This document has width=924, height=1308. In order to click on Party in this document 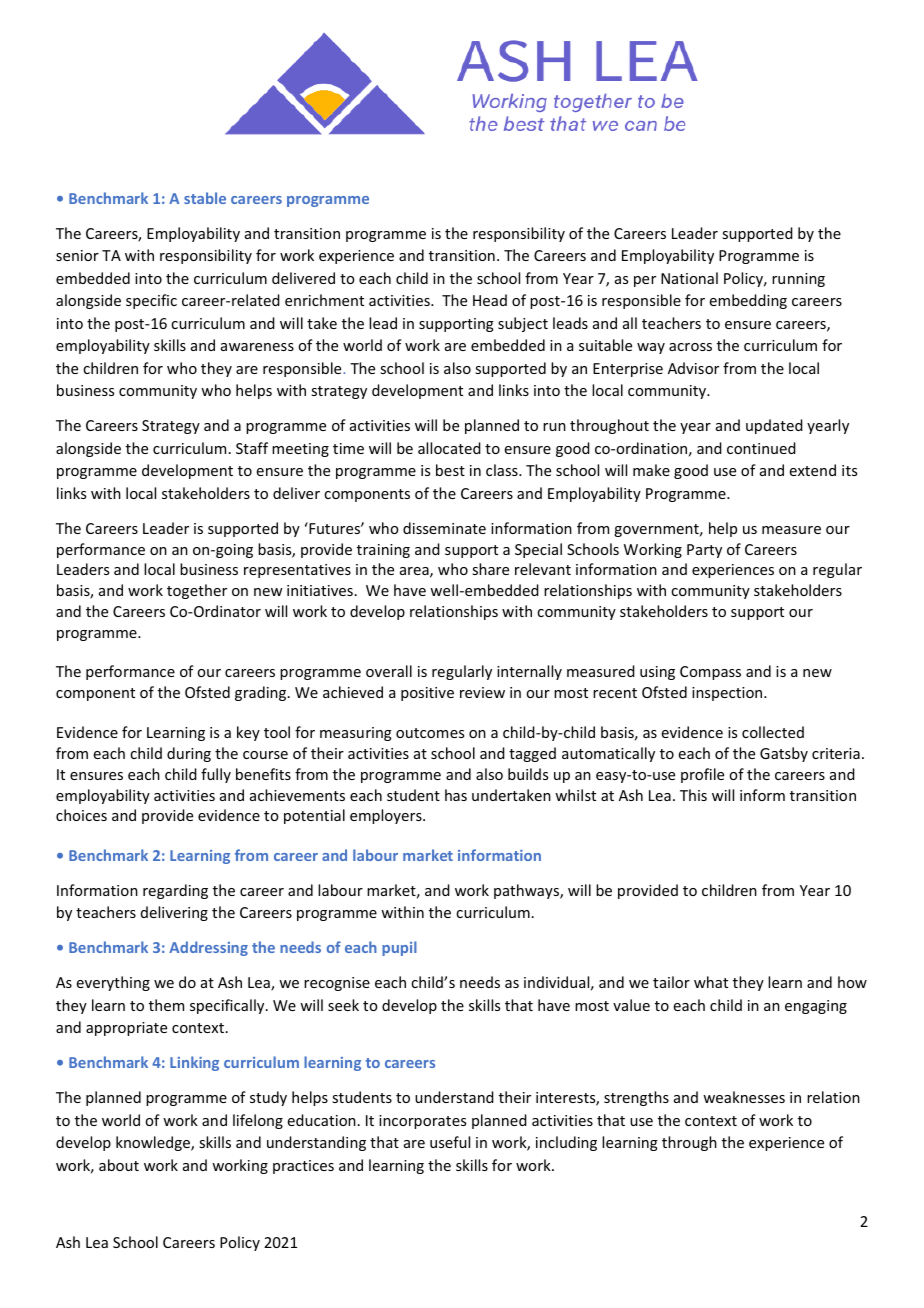, I will do `click(704, 551)`.
